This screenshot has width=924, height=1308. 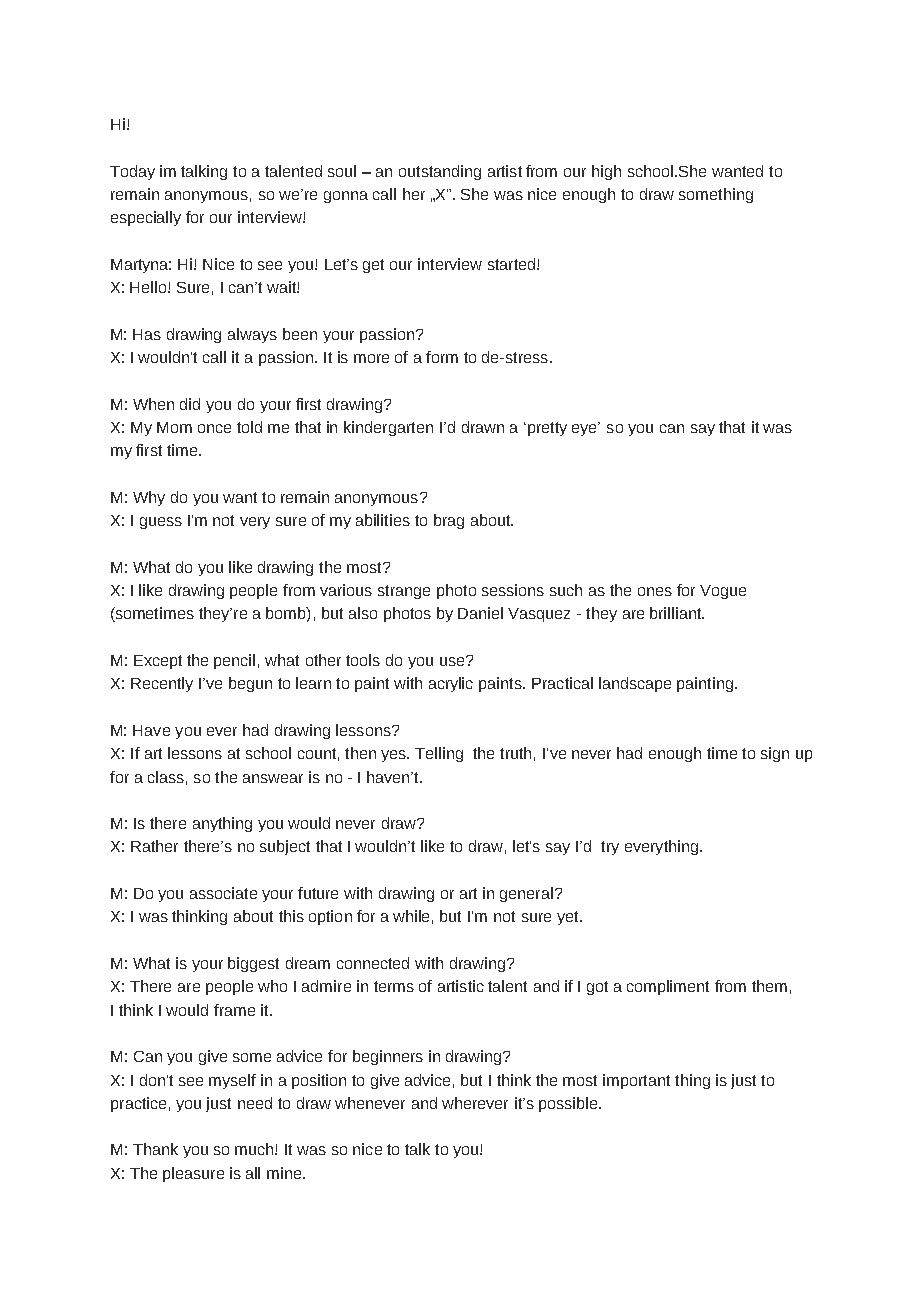 What do you see at coordinates (606, 172) in the screenshot?
I see `high` at bounding box center [606, 172].
